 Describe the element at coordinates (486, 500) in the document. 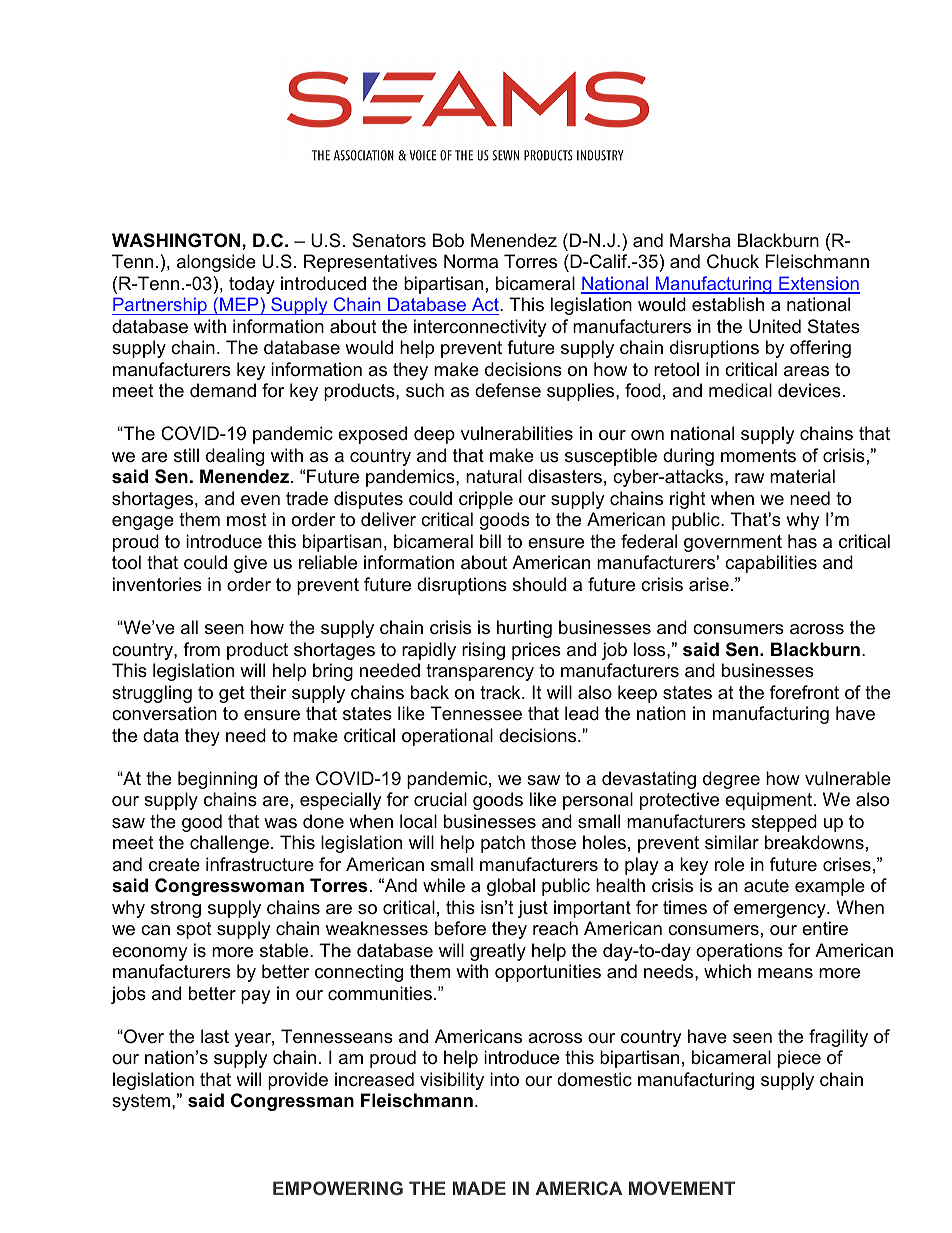

I see `cripple` at that location.
